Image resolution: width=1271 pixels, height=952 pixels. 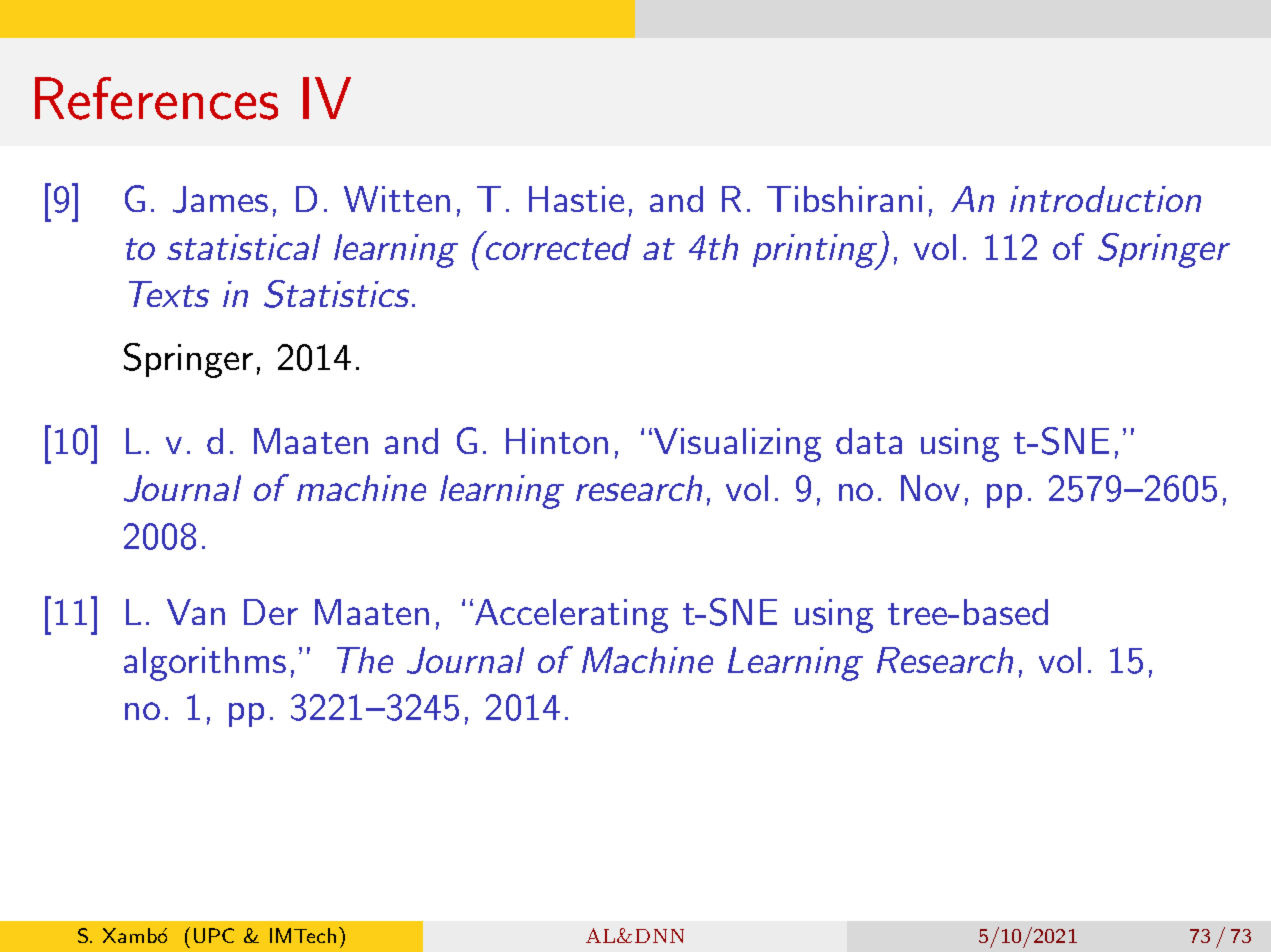 What do you see at coordinates (571, 616) in the screenshot?
I see `Accelerating` at bounding box center [571, 616].
